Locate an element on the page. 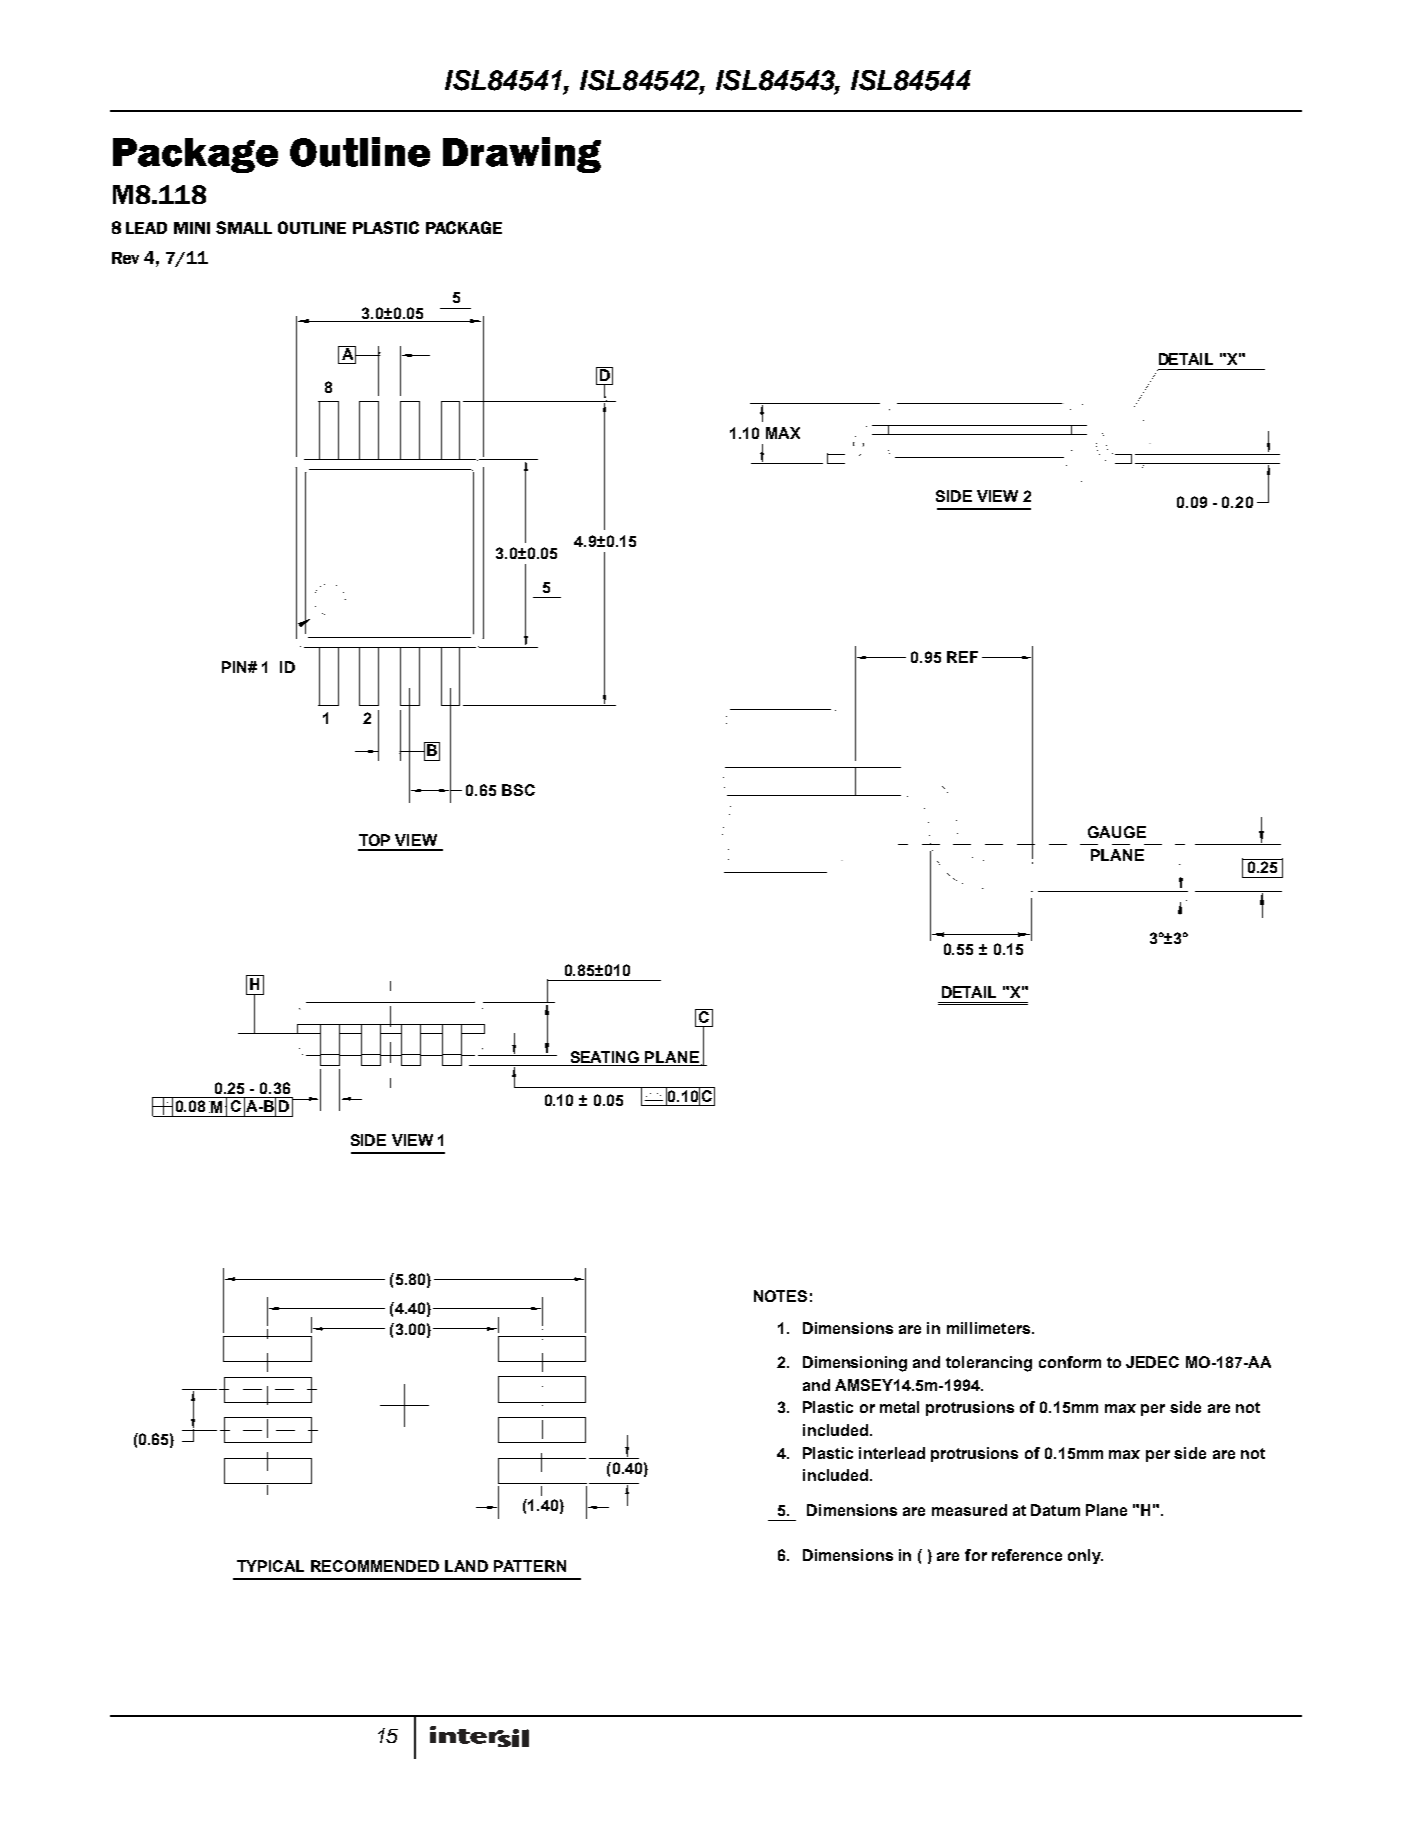 The width and height of the image is (1412, 1827). TOP is located at coordinates (374, 840).
